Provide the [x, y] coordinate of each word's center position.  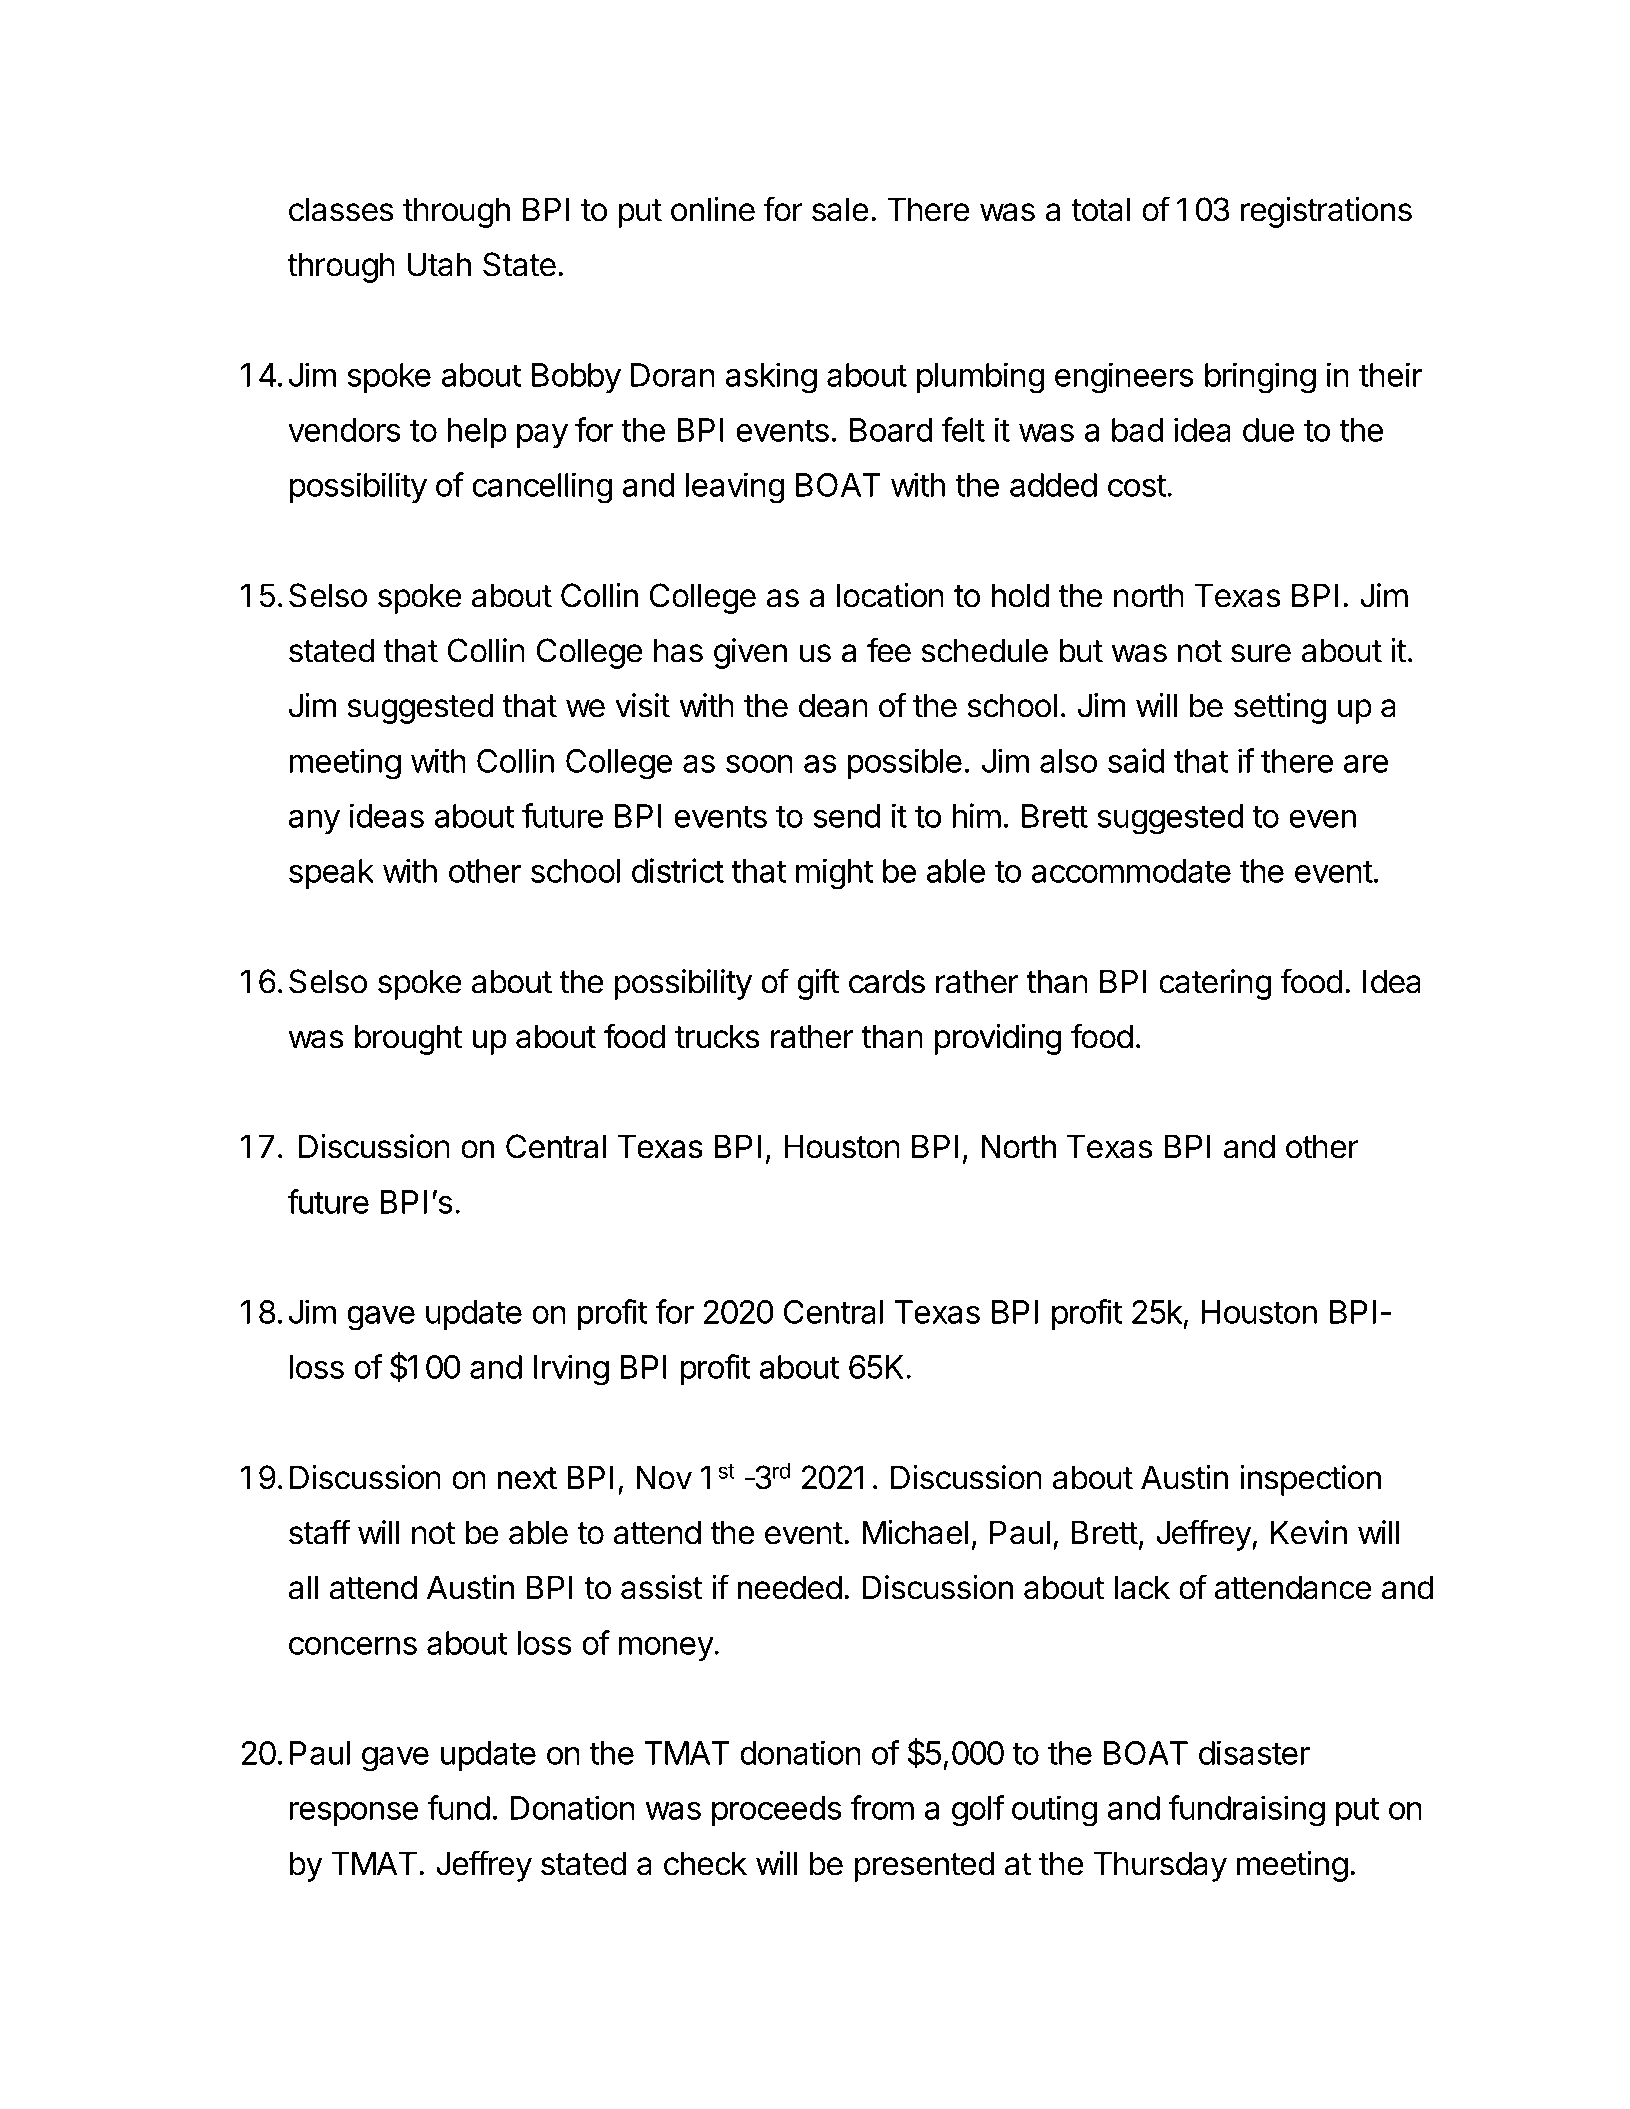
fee [889, 650]
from [882, 1807]
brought [409, 1039]
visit [642, 705]
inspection [1310, 1480]
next [527, 1478]
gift [818, 984]
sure [1261, 653]
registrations [1326, 212]
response [354, 1814]
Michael [915, 1532]
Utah [439, 264]
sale [840, 209]
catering [1215, 984]
